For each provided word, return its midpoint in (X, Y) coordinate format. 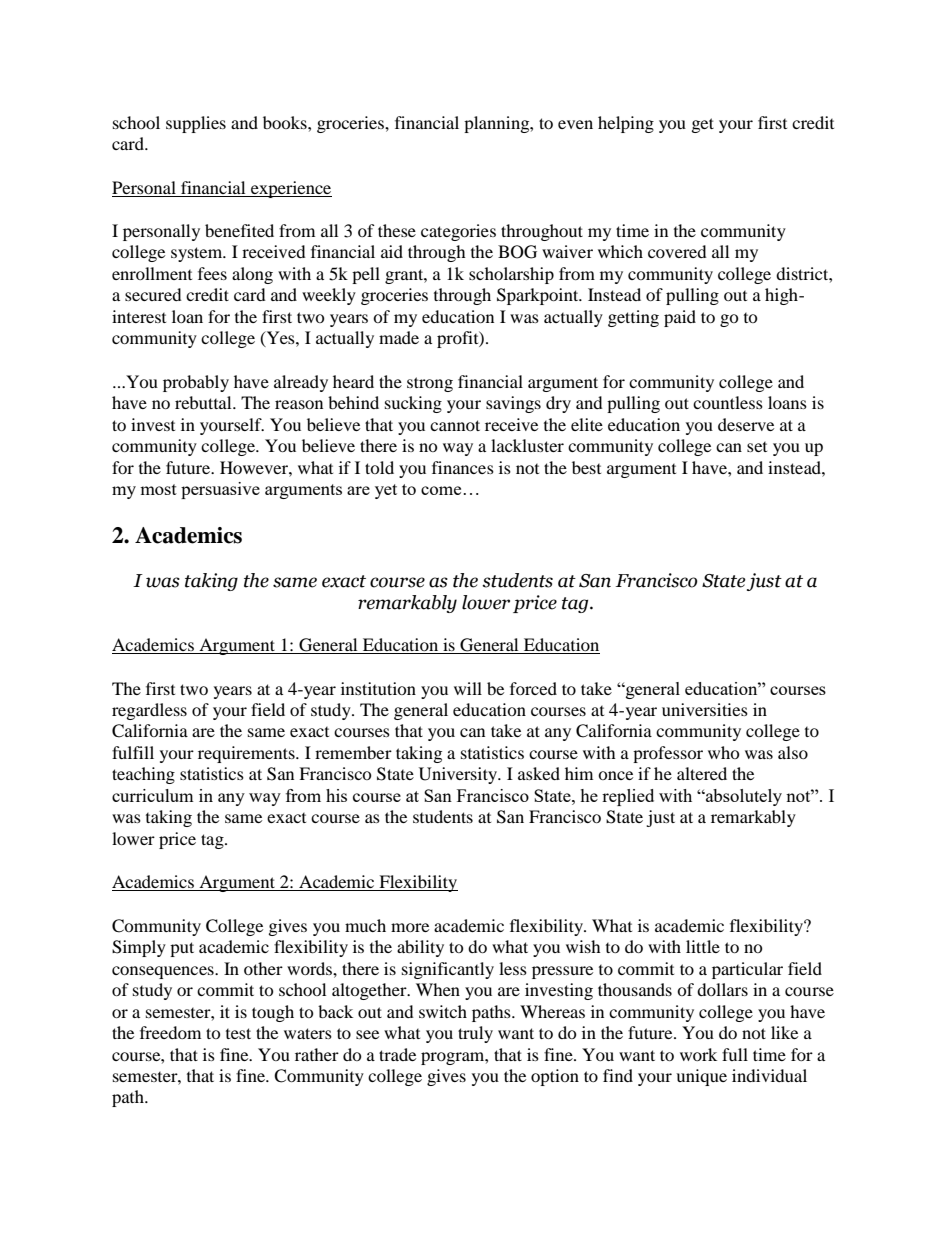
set (757, 447)
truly (475, 1034)
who (724, 752)
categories (458, 232)
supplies (196, 124)
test (238, 1033)
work (698, 1054)
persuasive (220, 490)
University (459, 775)
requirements (247, 754)
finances (463, 467)
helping (626, 124)
